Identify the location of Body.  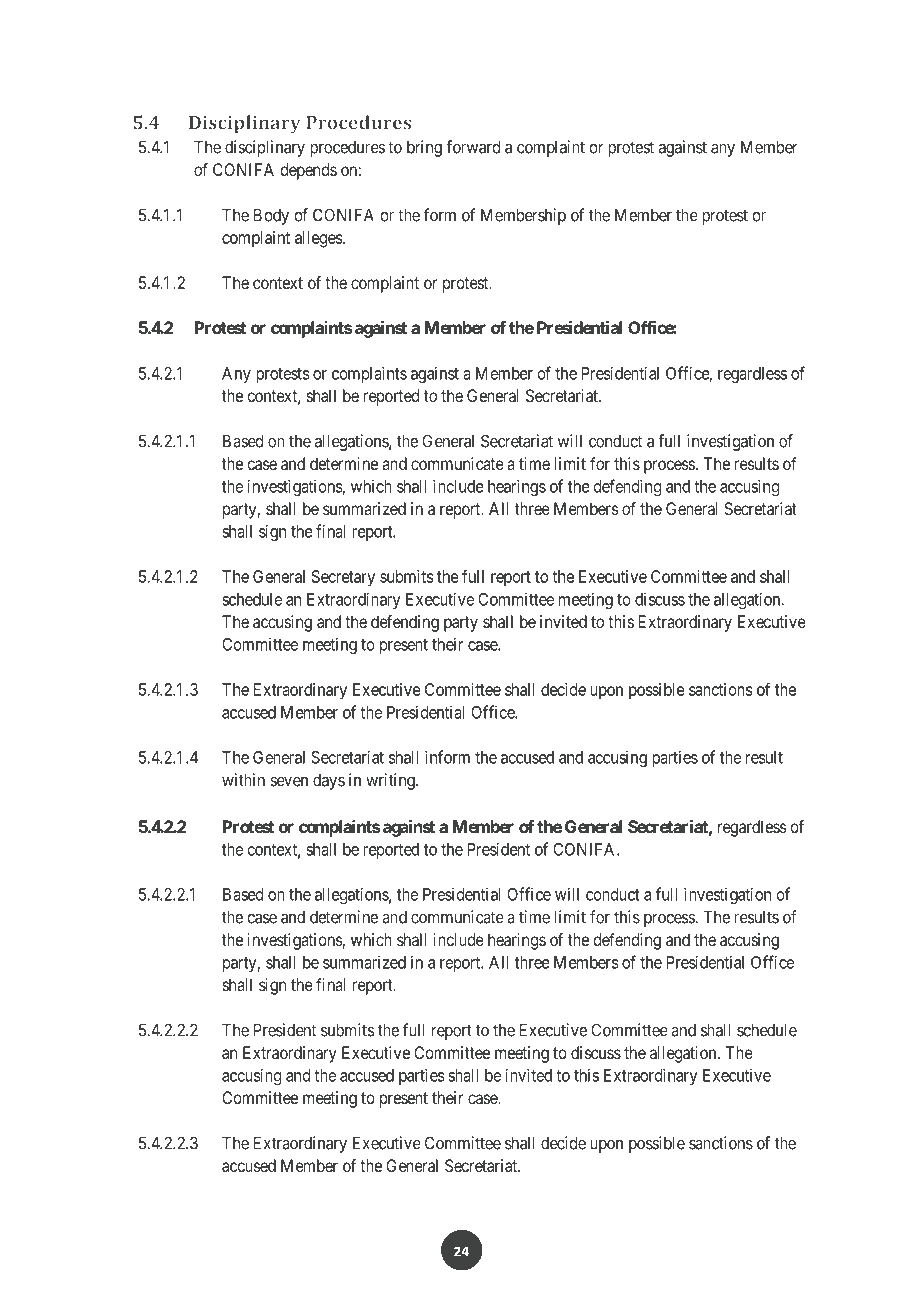
(271, 216).
